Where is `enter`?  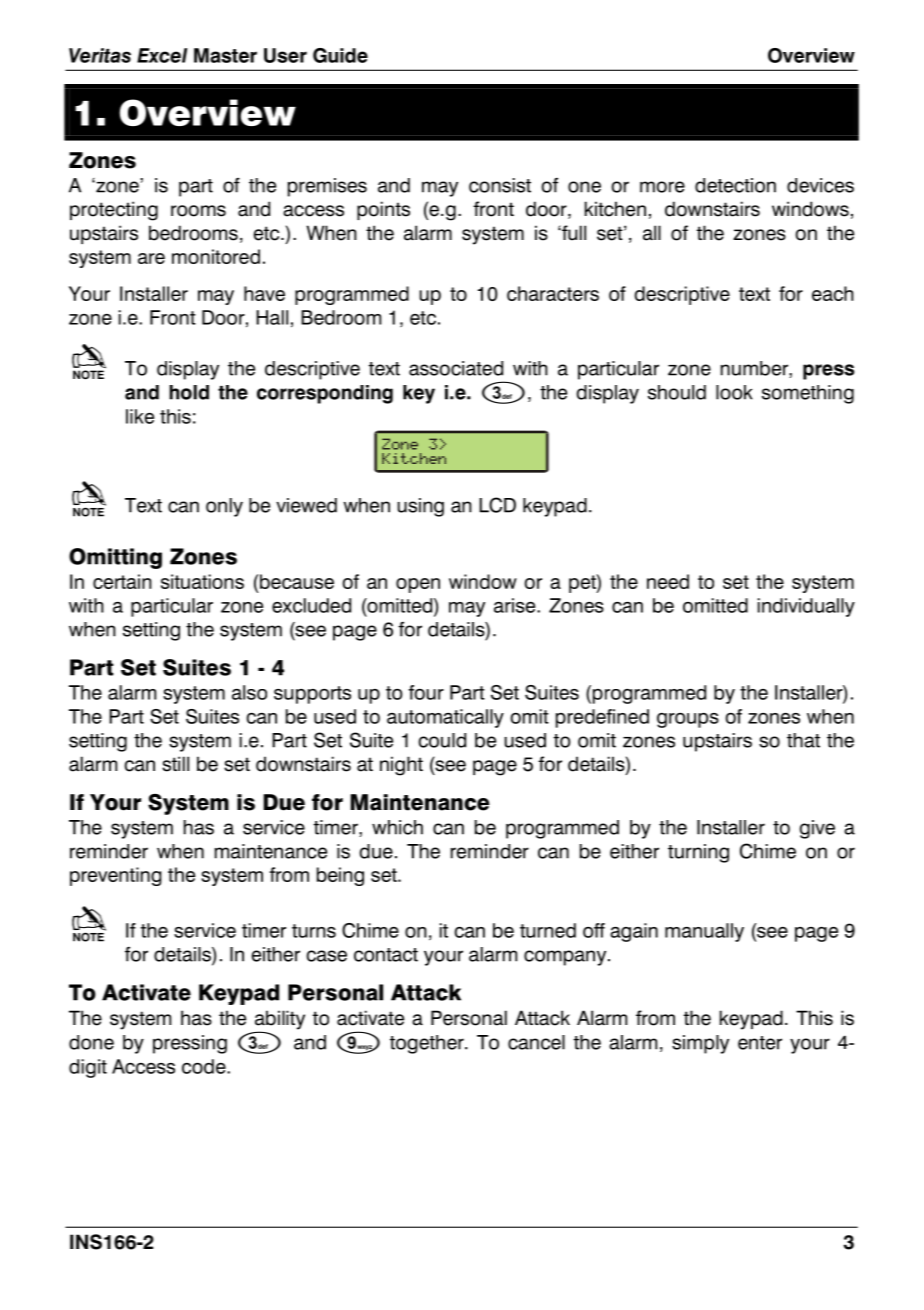 enter is located at coordinates (760, 1043).
